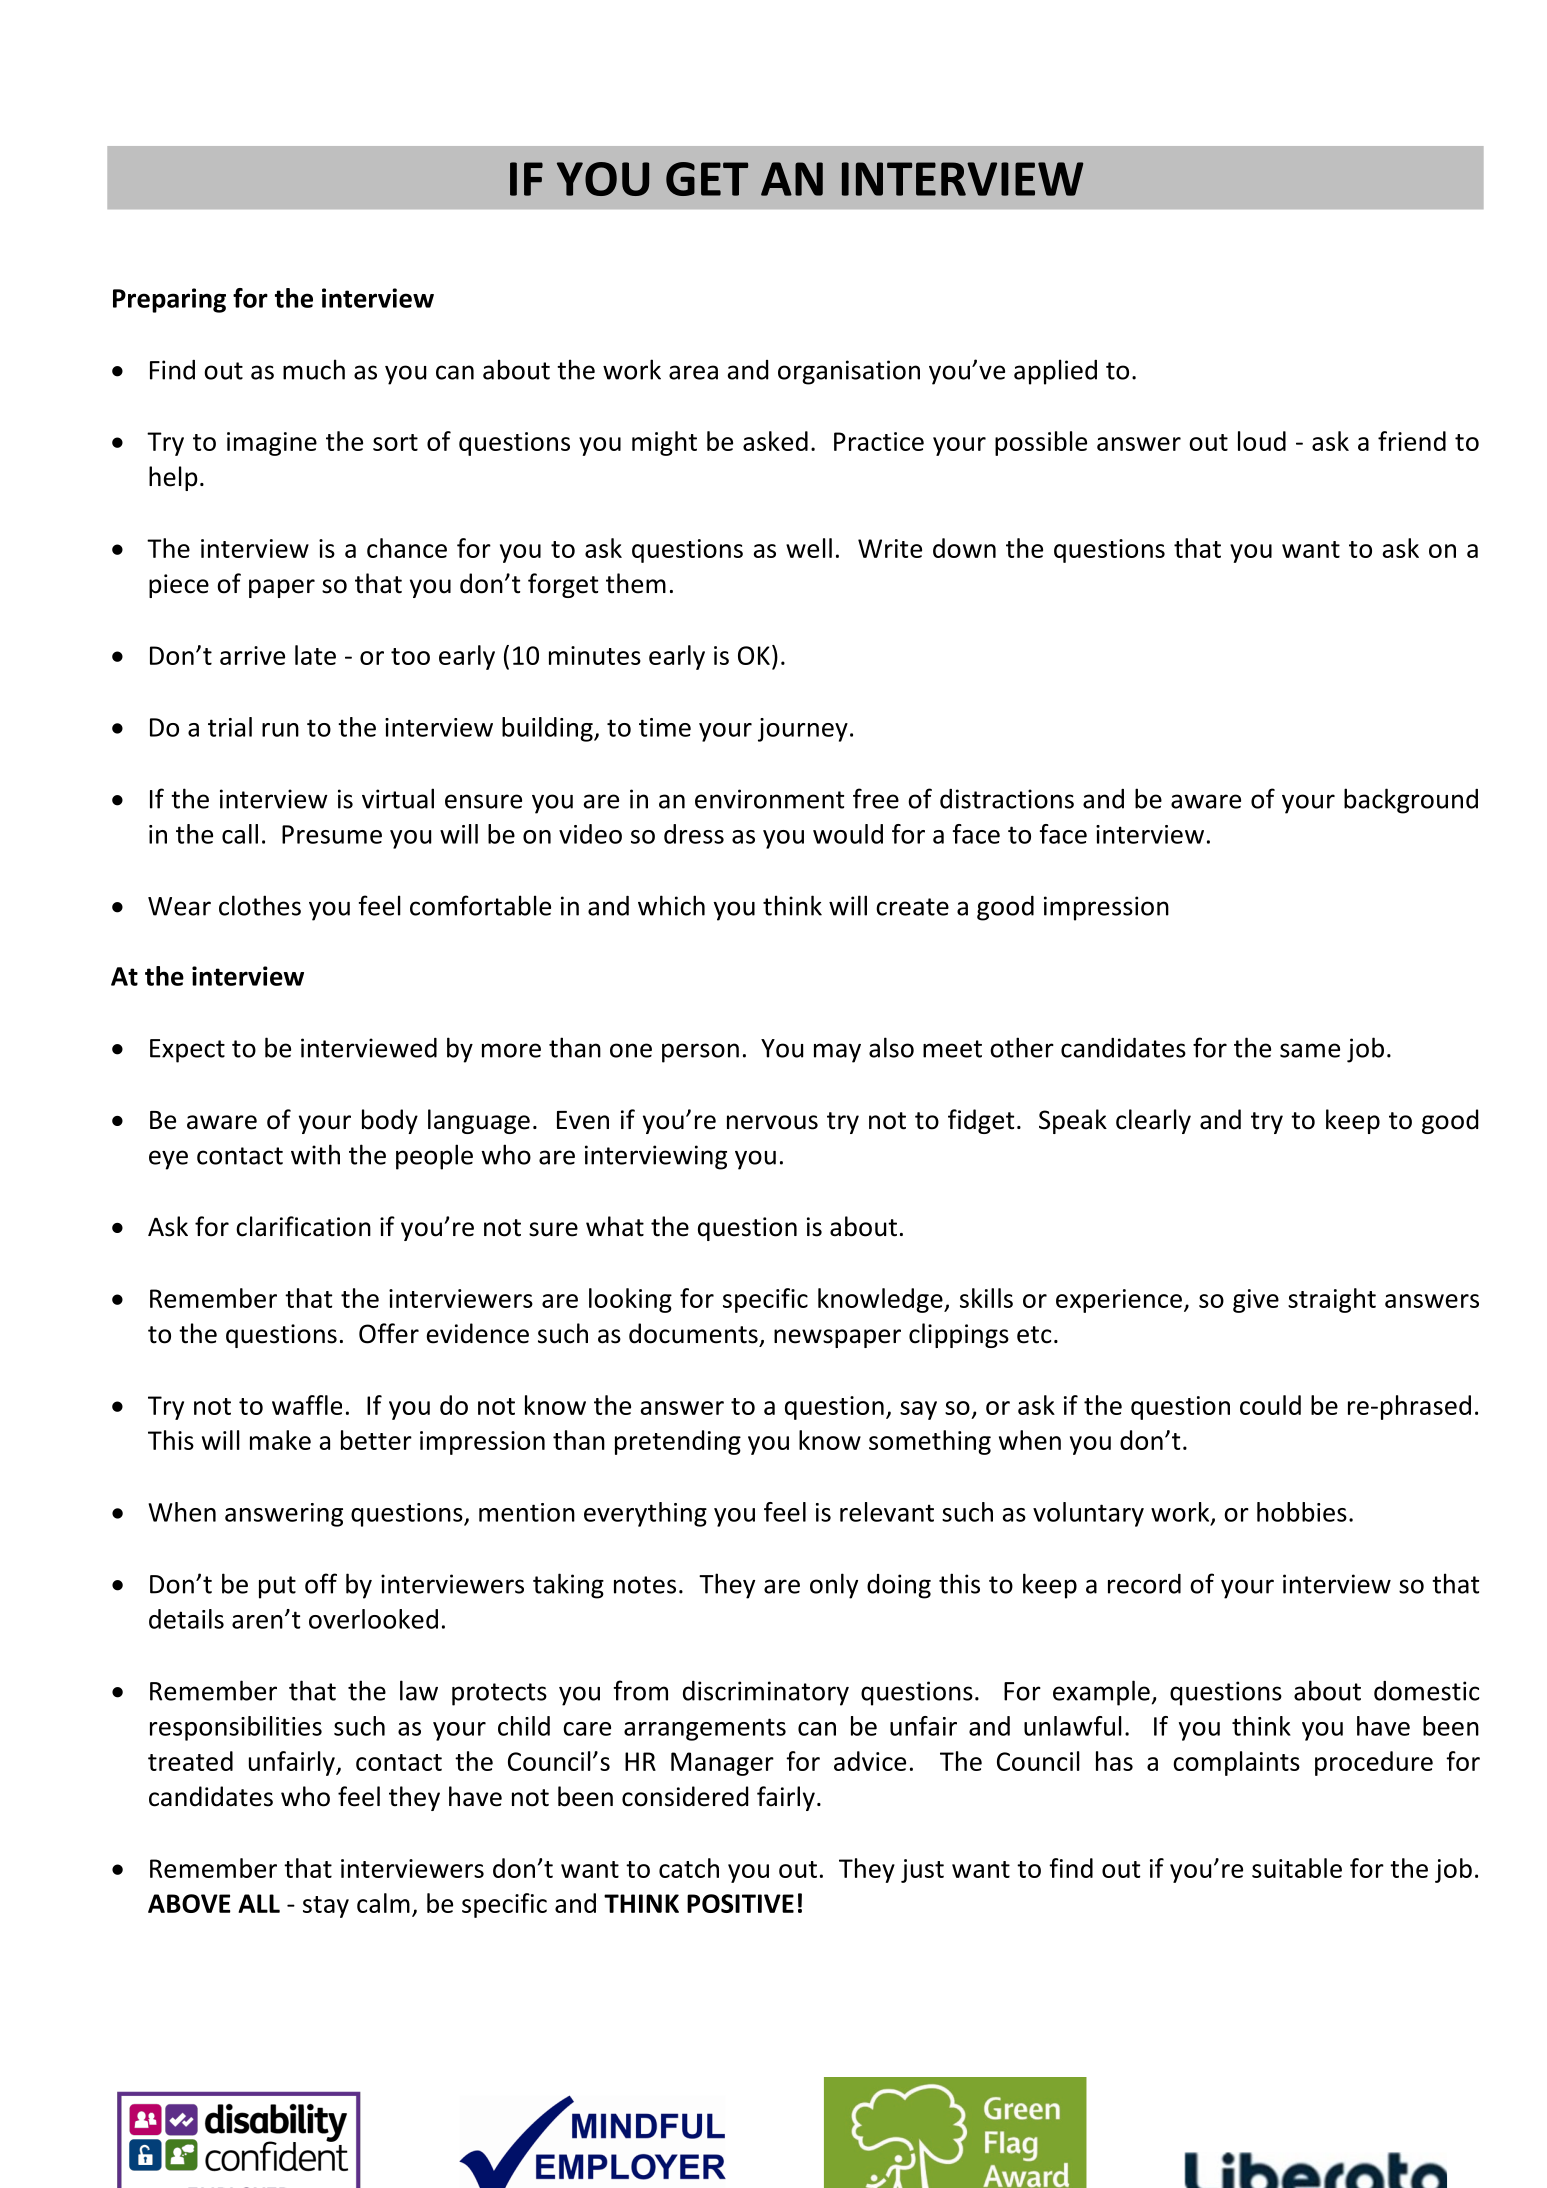 This screenshot has height=2188, width=1547. Describe the element at coordinates (314, 369) in the screenshot. I see `much` at that location.
